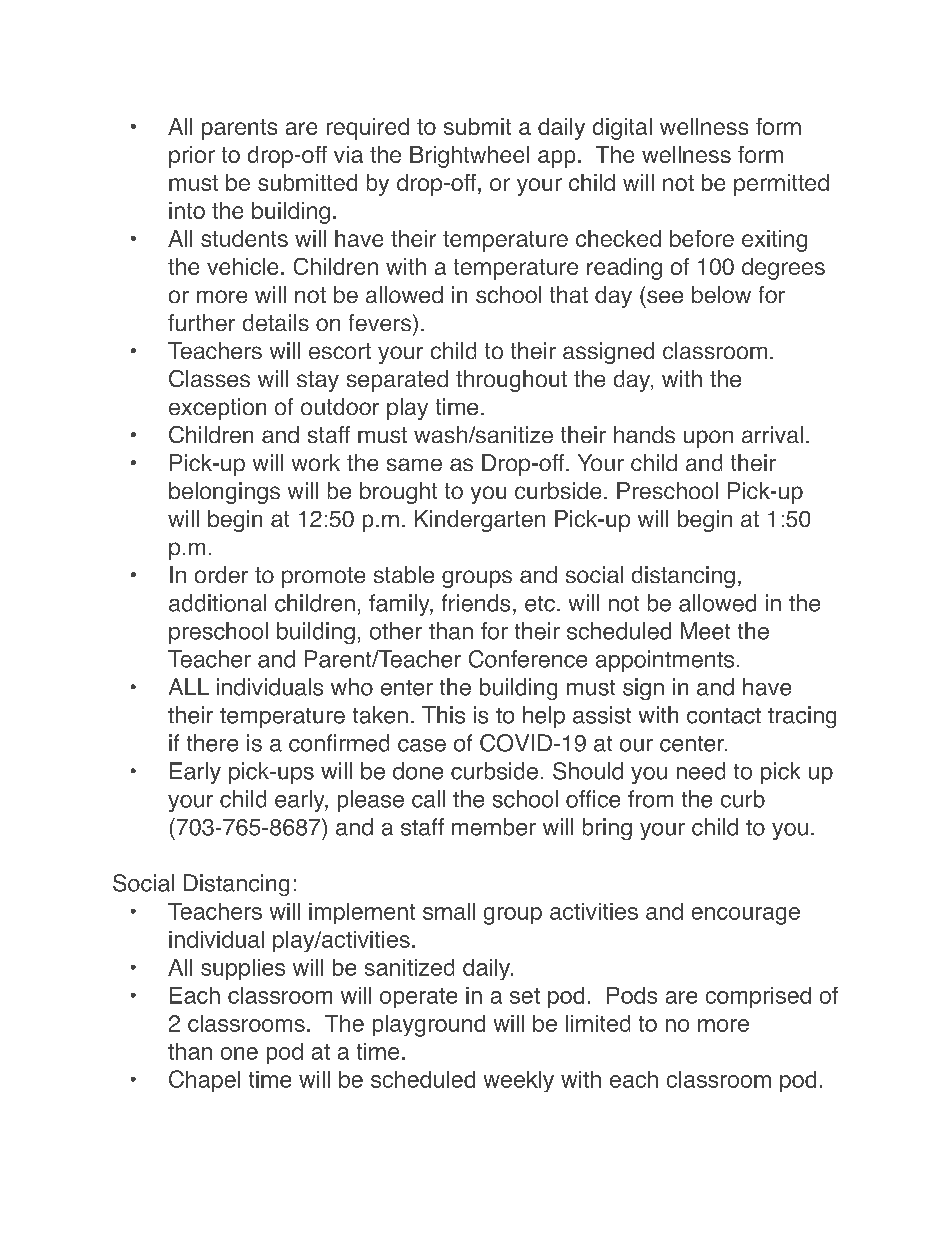 Image resolution: width=952 pixels, height=1233 pixels. What do you see at coordinates (708, 439) in the page?
I see `upon` at bounding box center [708, 439].
